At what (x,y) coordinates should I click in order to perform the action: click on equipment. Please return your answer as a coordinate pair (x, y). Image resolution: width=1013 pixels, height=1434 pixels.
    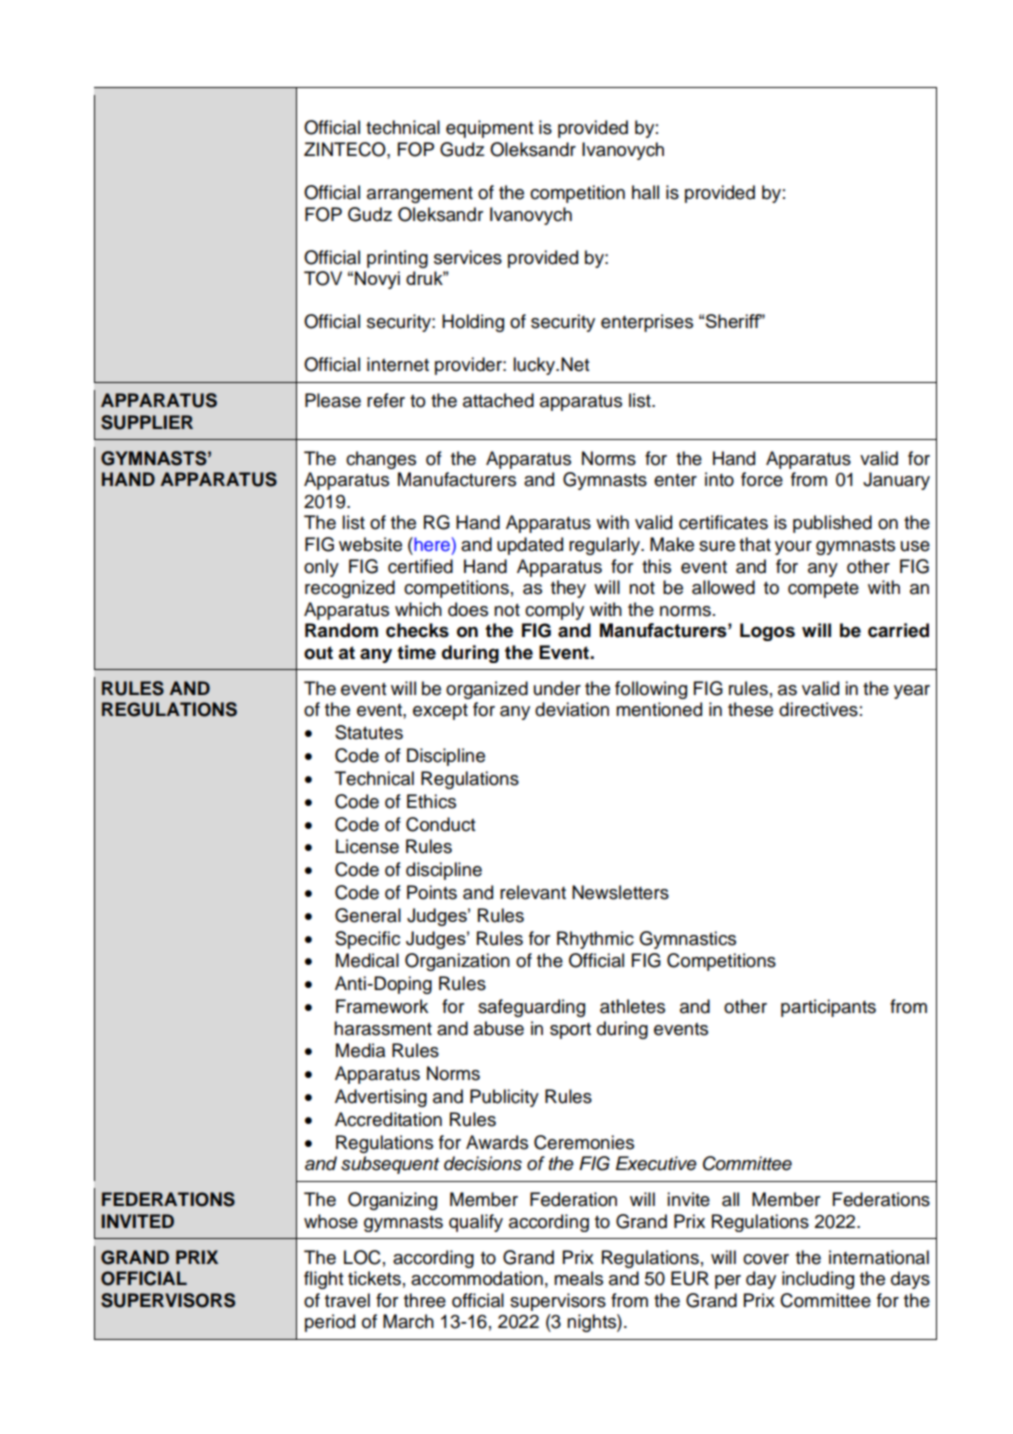
    Looking at the image, I should click on (490, 129).
